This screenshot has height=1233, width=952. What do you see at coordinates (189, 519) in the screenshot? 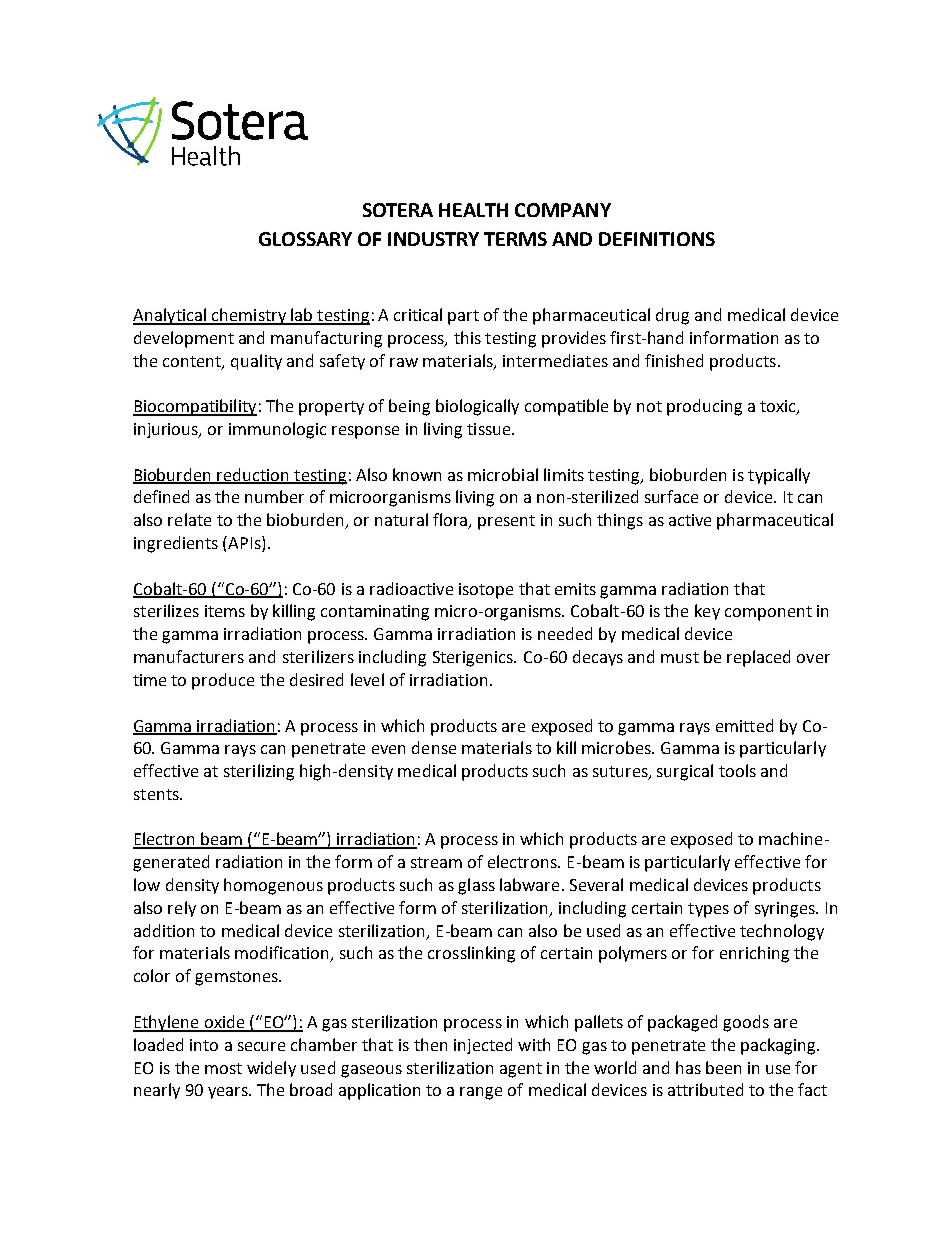
I see `relate` at bounding box center [189, 519].
